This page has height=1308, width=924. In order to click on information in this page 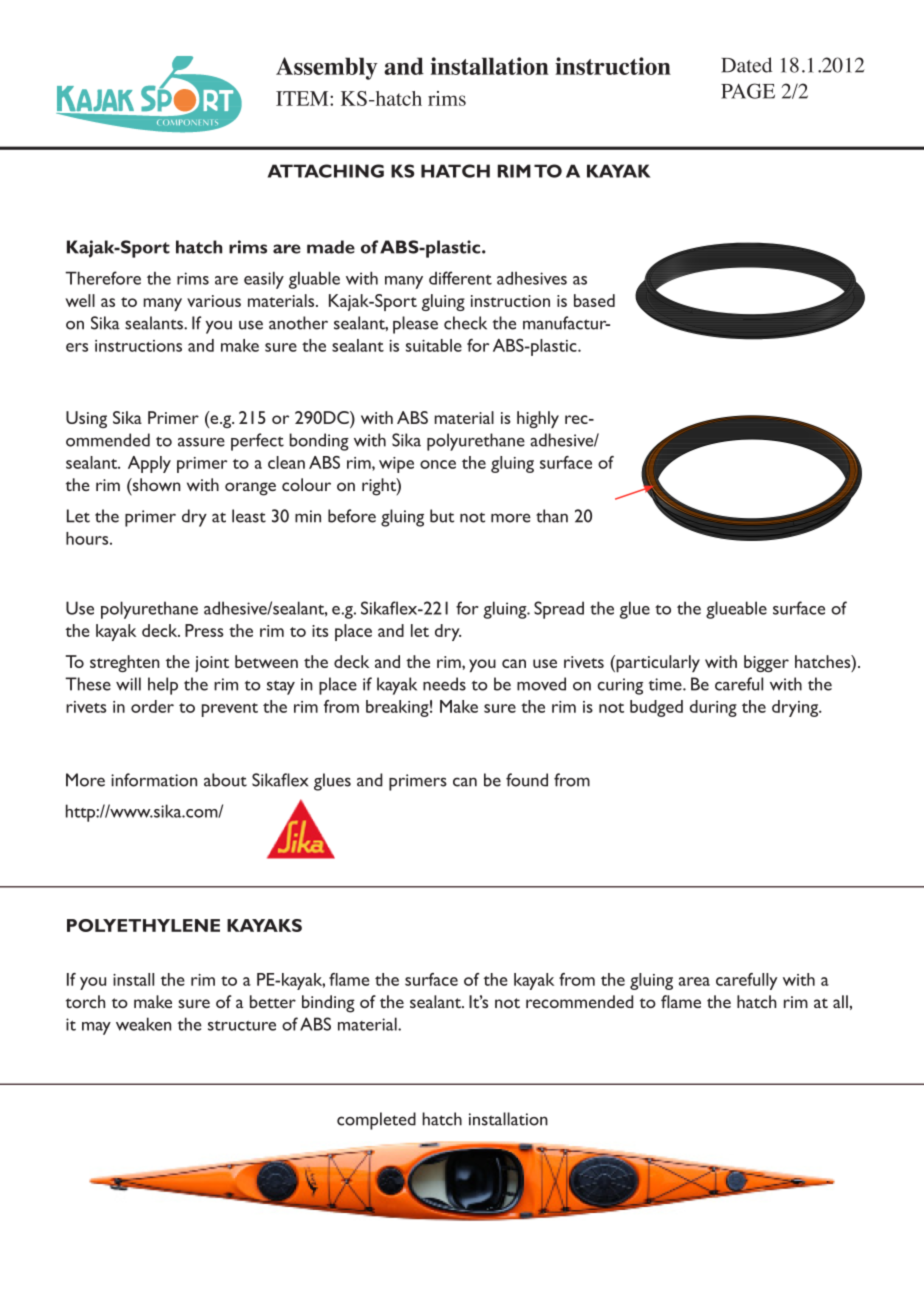, I will do `click(154, 780)`.
